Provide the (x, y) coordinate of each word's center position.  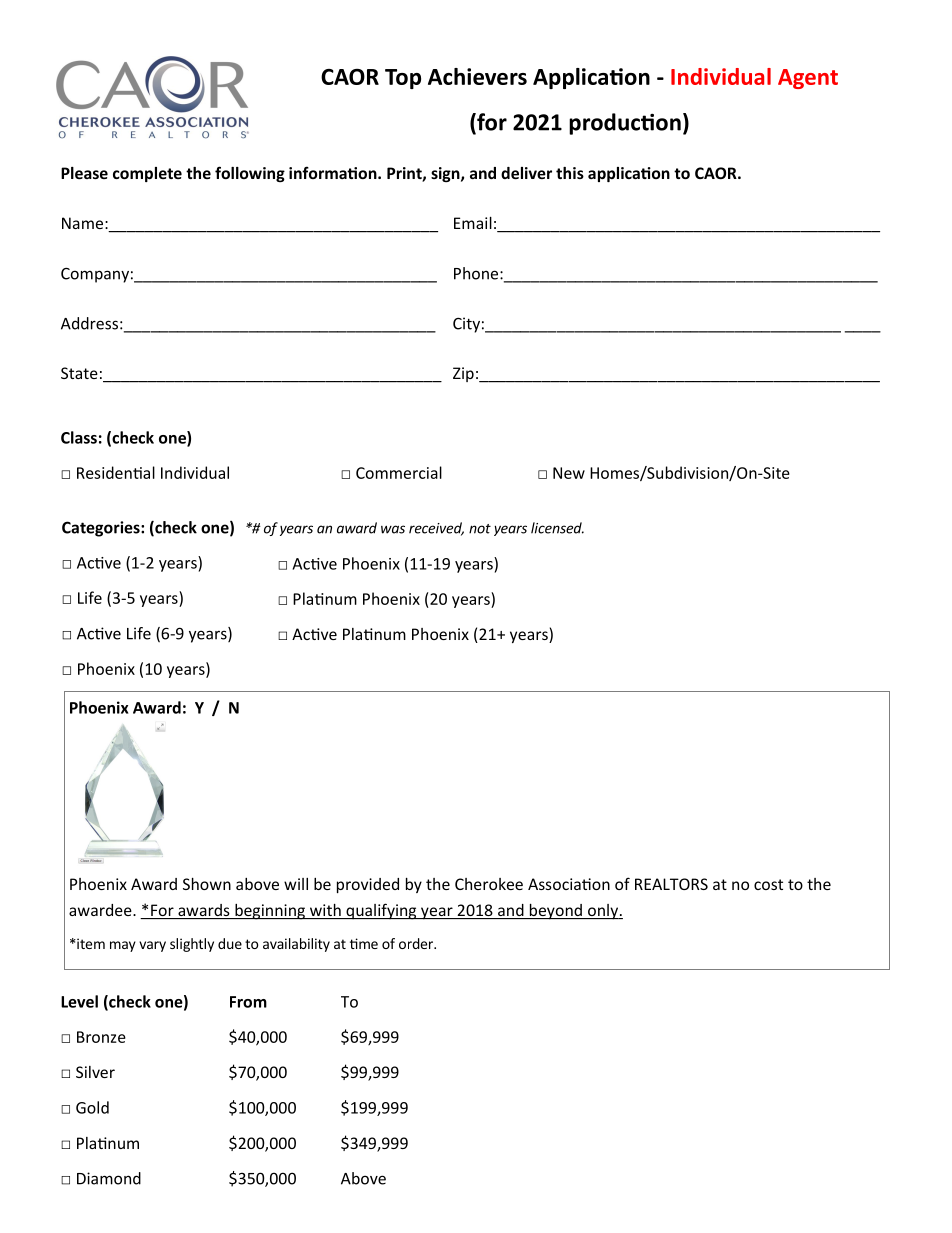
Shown (207, 884)
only (603, 912)
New (569, 473)
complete (147, 174)
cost (768, 884)
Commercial (399, 472)
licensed (557, 528)
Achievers (477, 76)
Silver (95, 1072)
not (480, 529)
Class (79, 437)
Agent (808, 79)
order (417, 943)
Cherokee (489, 884)
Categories (102, 529)
